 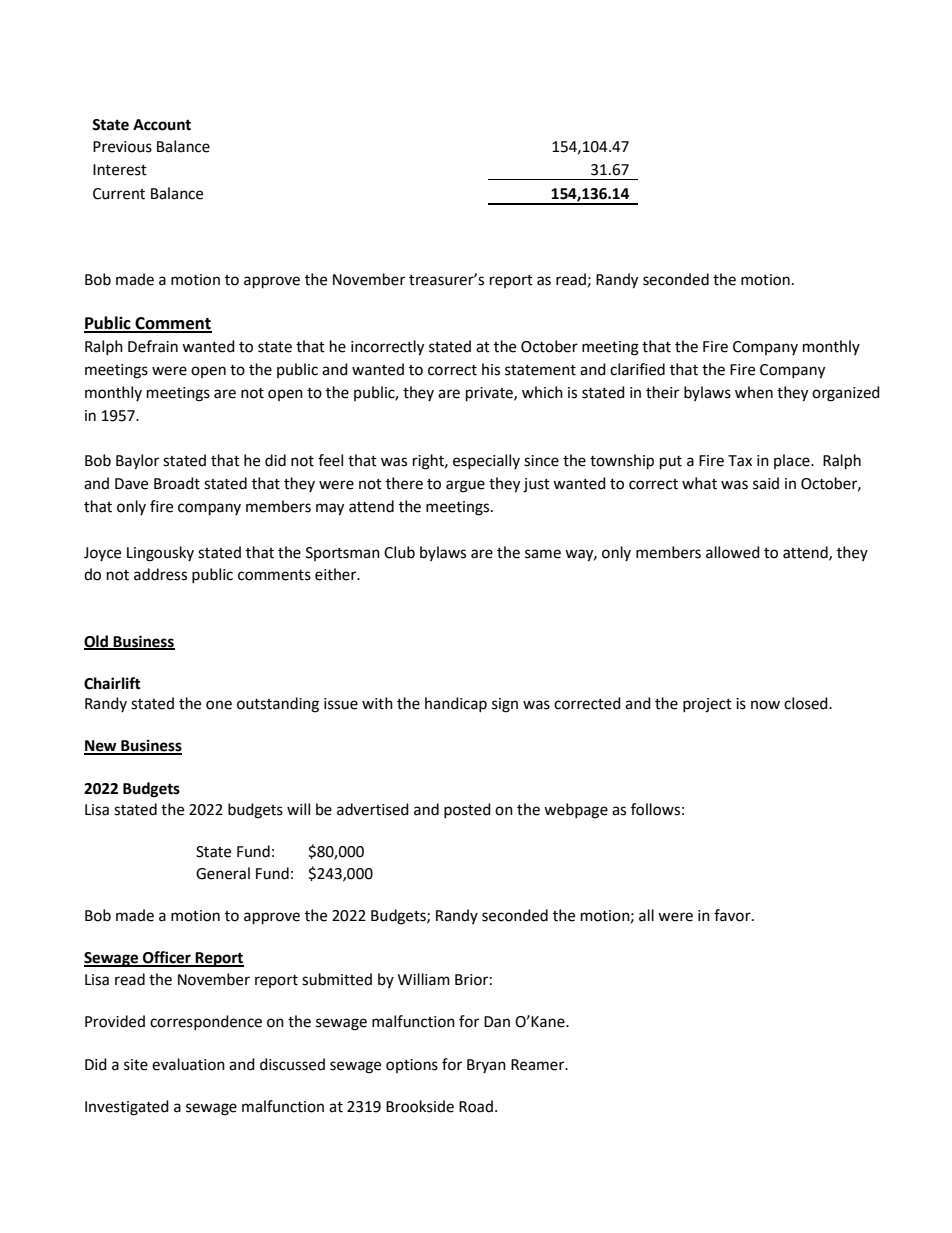 What do you see at coordinates (101, 747) in the screenshot?
I see `New` at bounding box center [101, 747].
